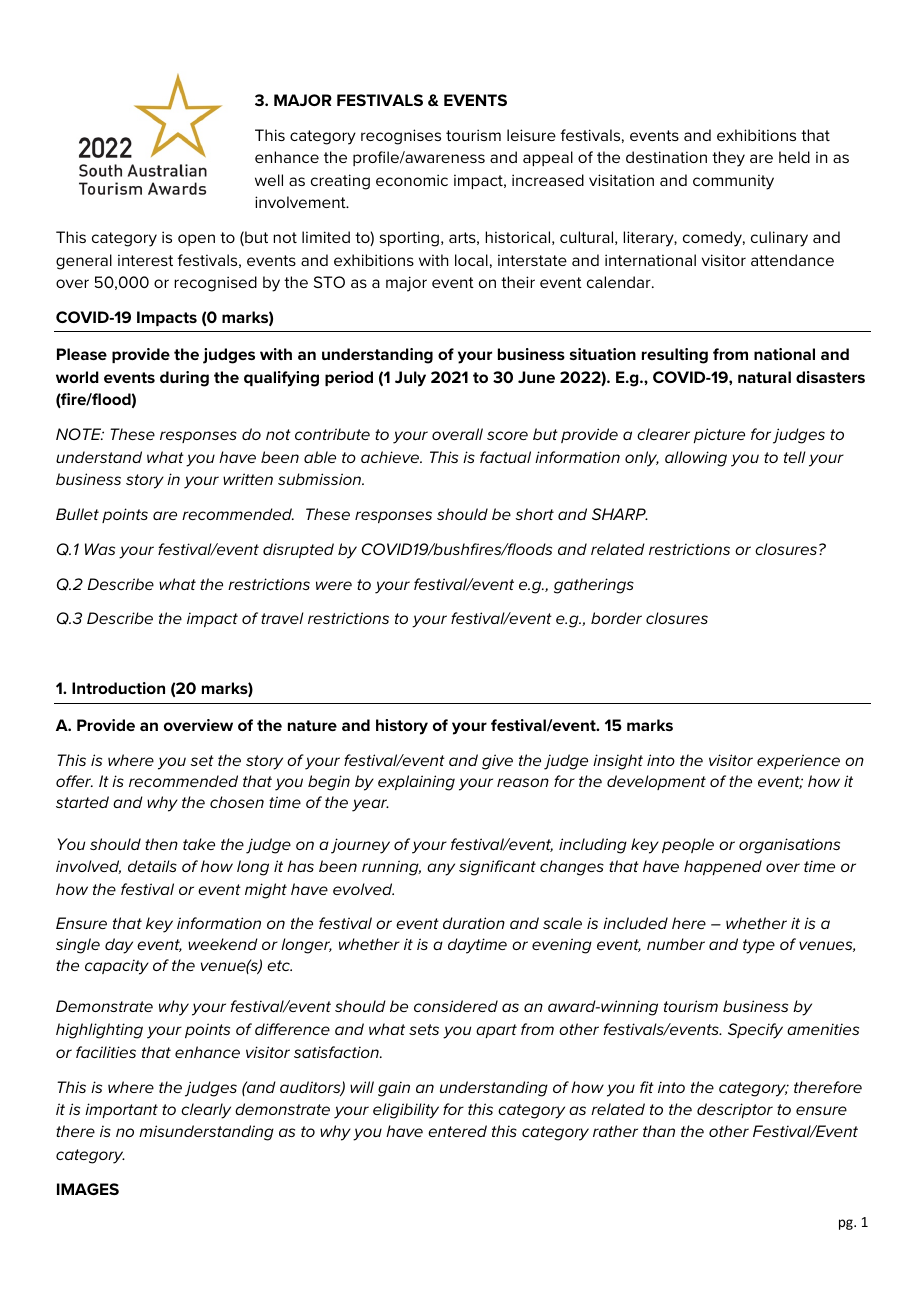  I want to click on descriptor, so click(735, 1110).
